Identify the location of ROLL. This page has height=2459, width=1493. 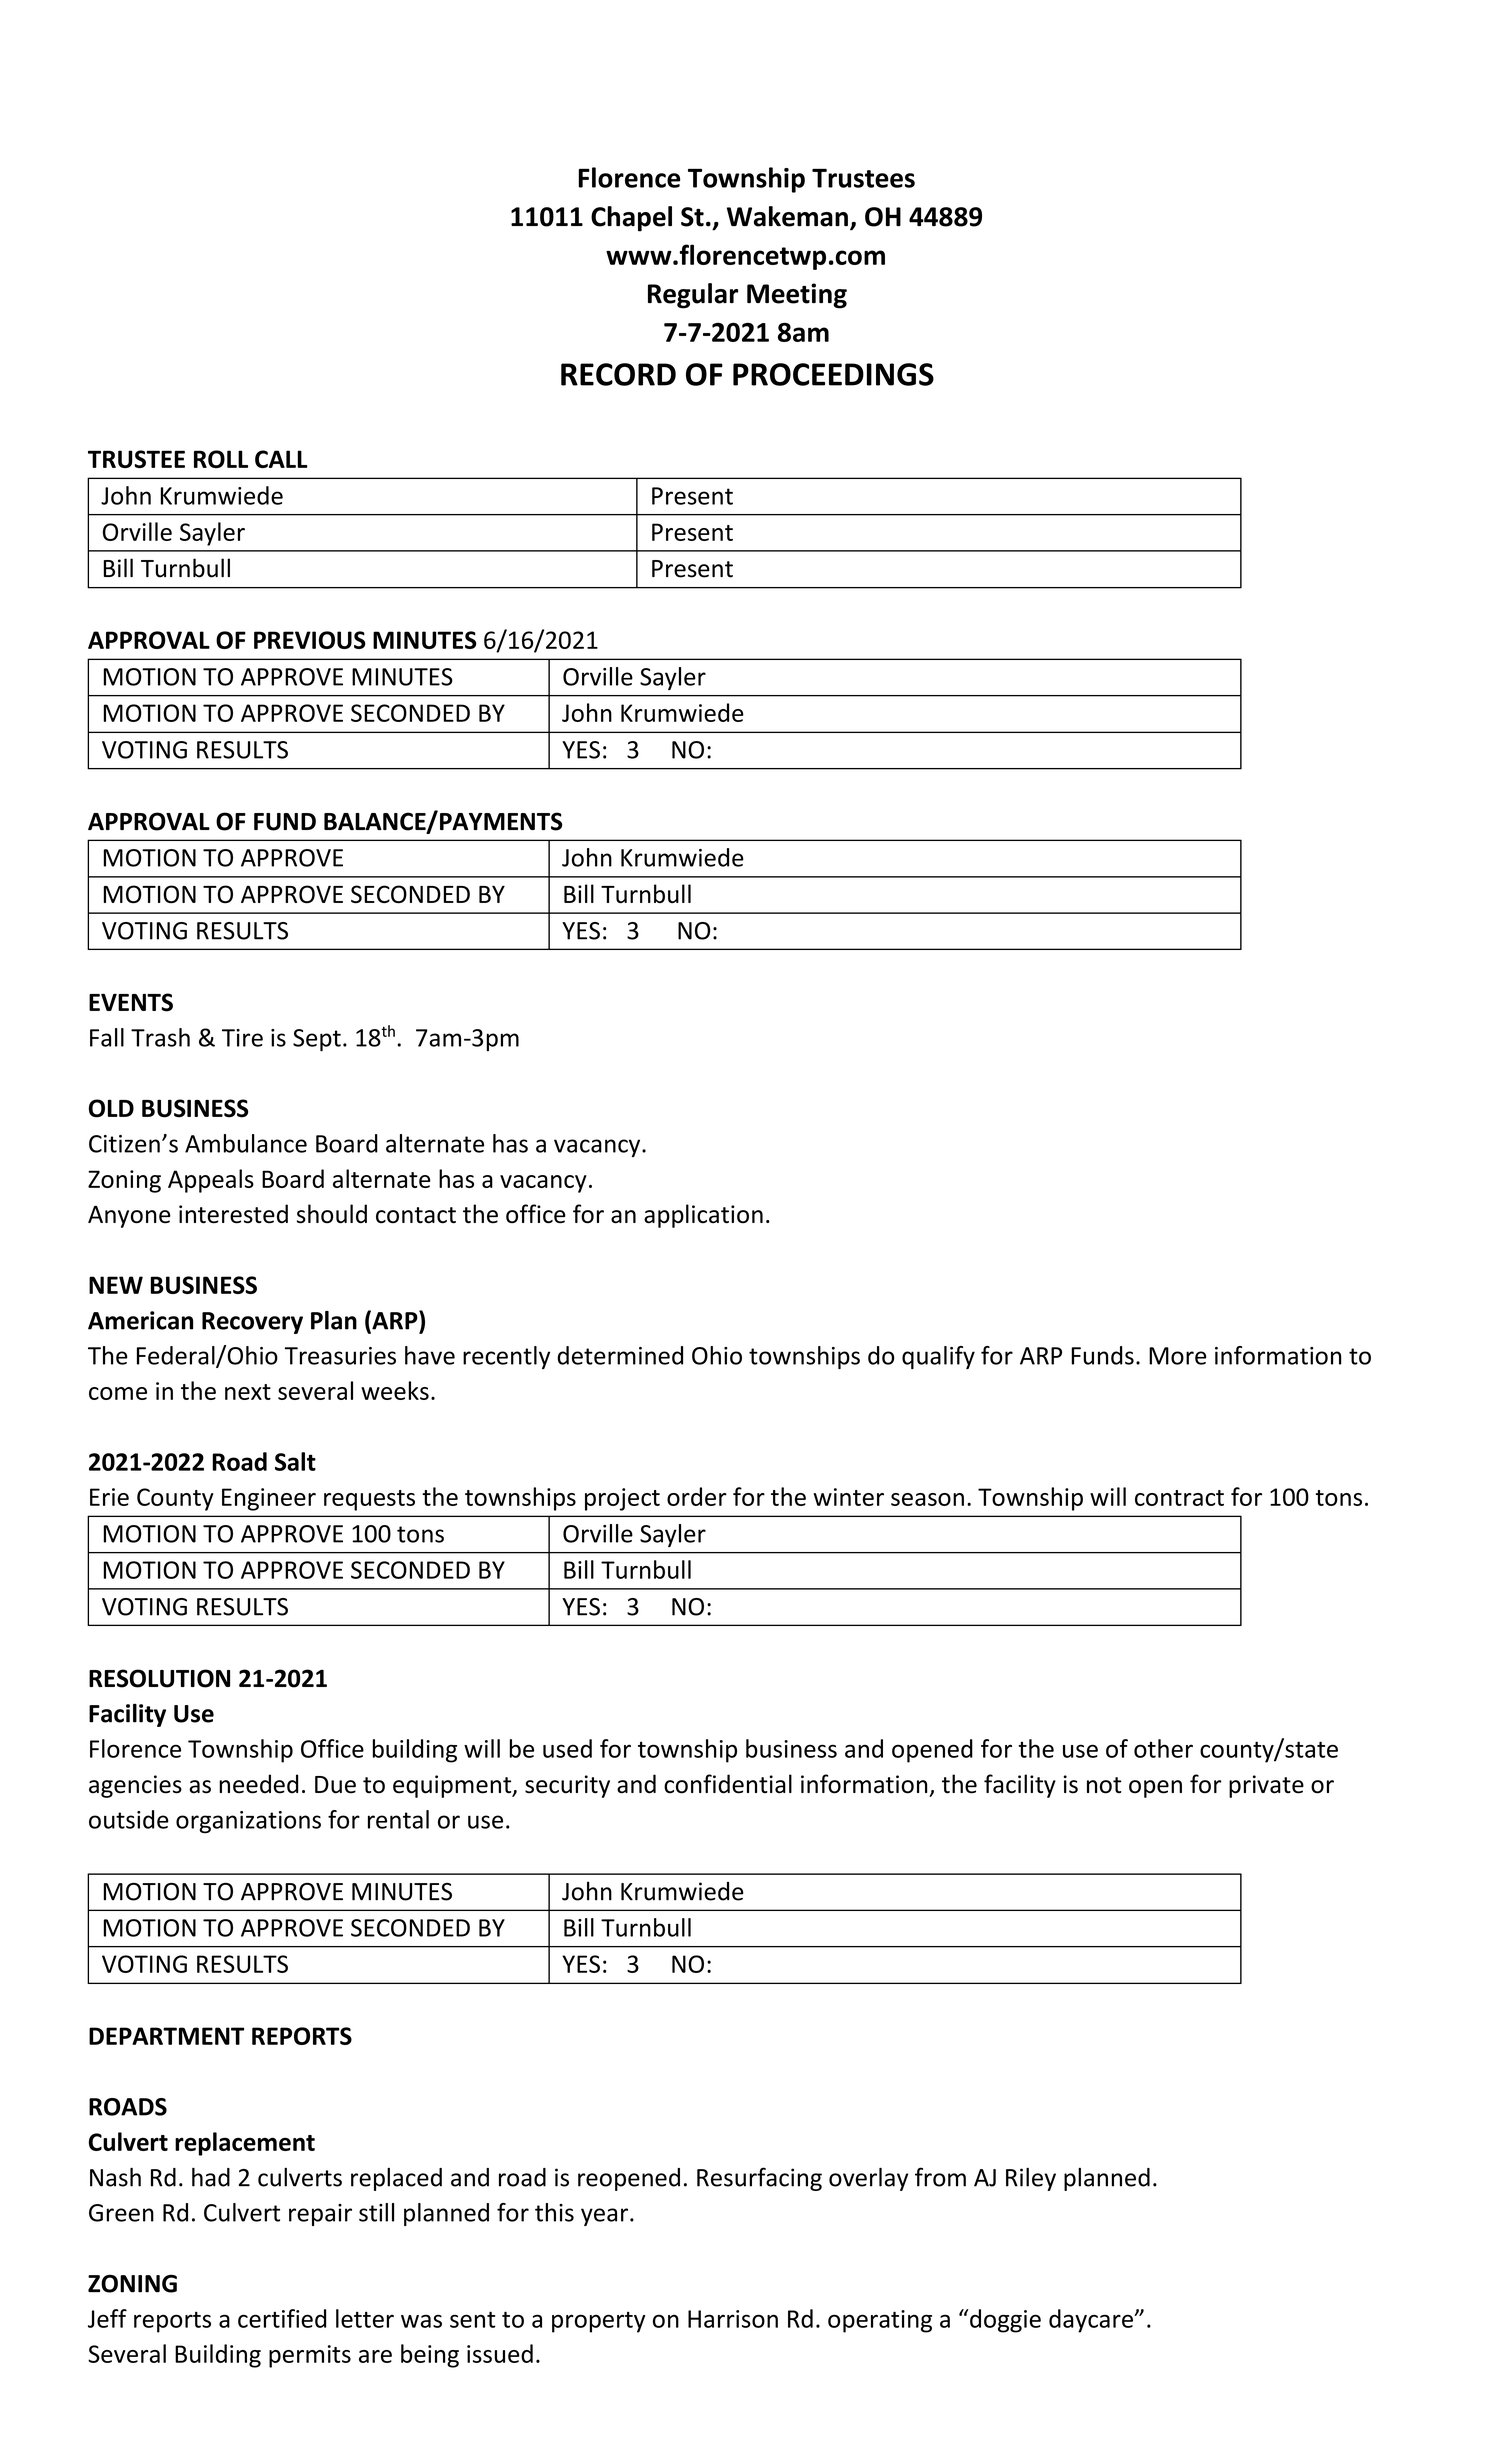
(221, 459).
